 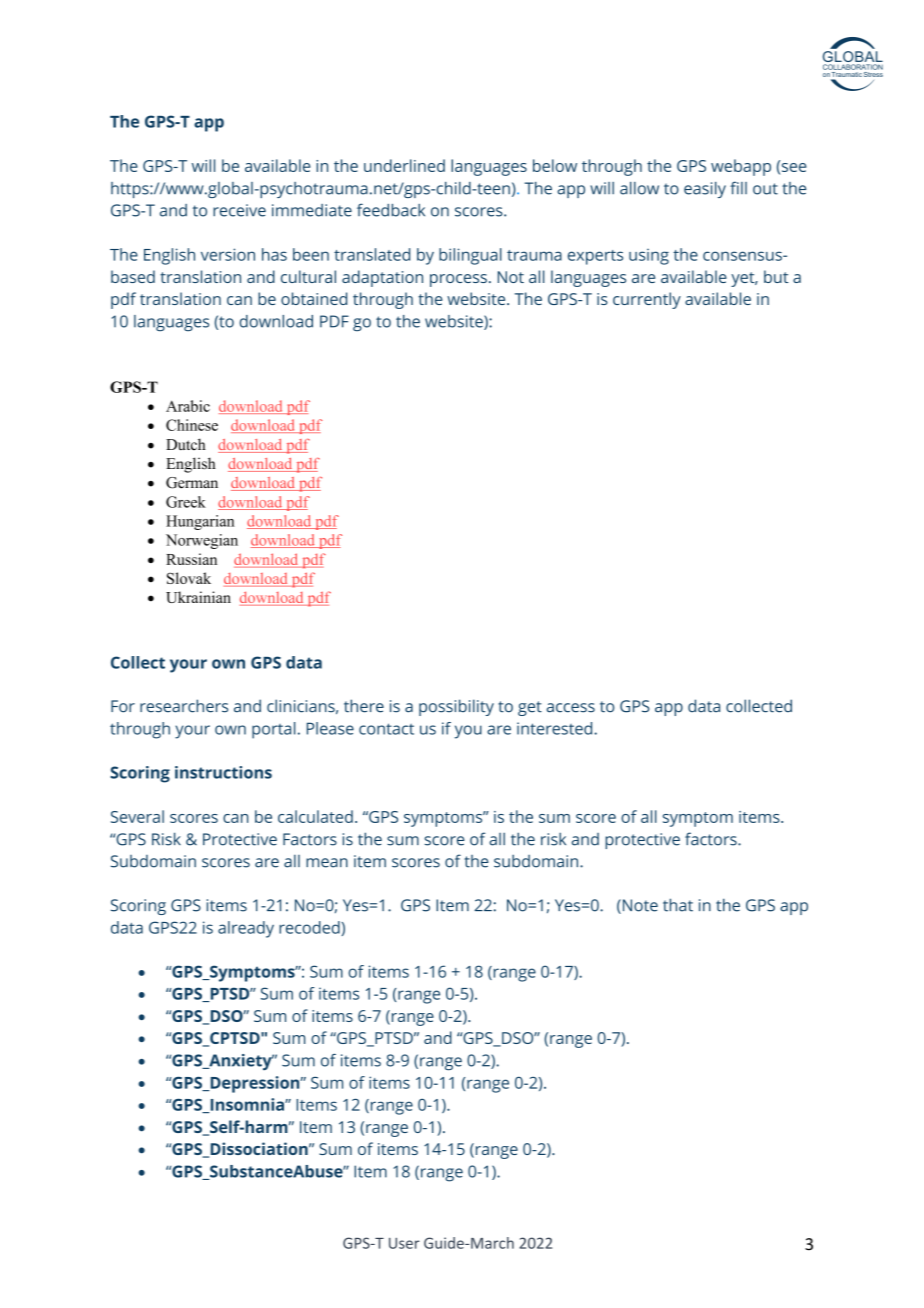 I want to click on User, so click(x=404, y=1243).
